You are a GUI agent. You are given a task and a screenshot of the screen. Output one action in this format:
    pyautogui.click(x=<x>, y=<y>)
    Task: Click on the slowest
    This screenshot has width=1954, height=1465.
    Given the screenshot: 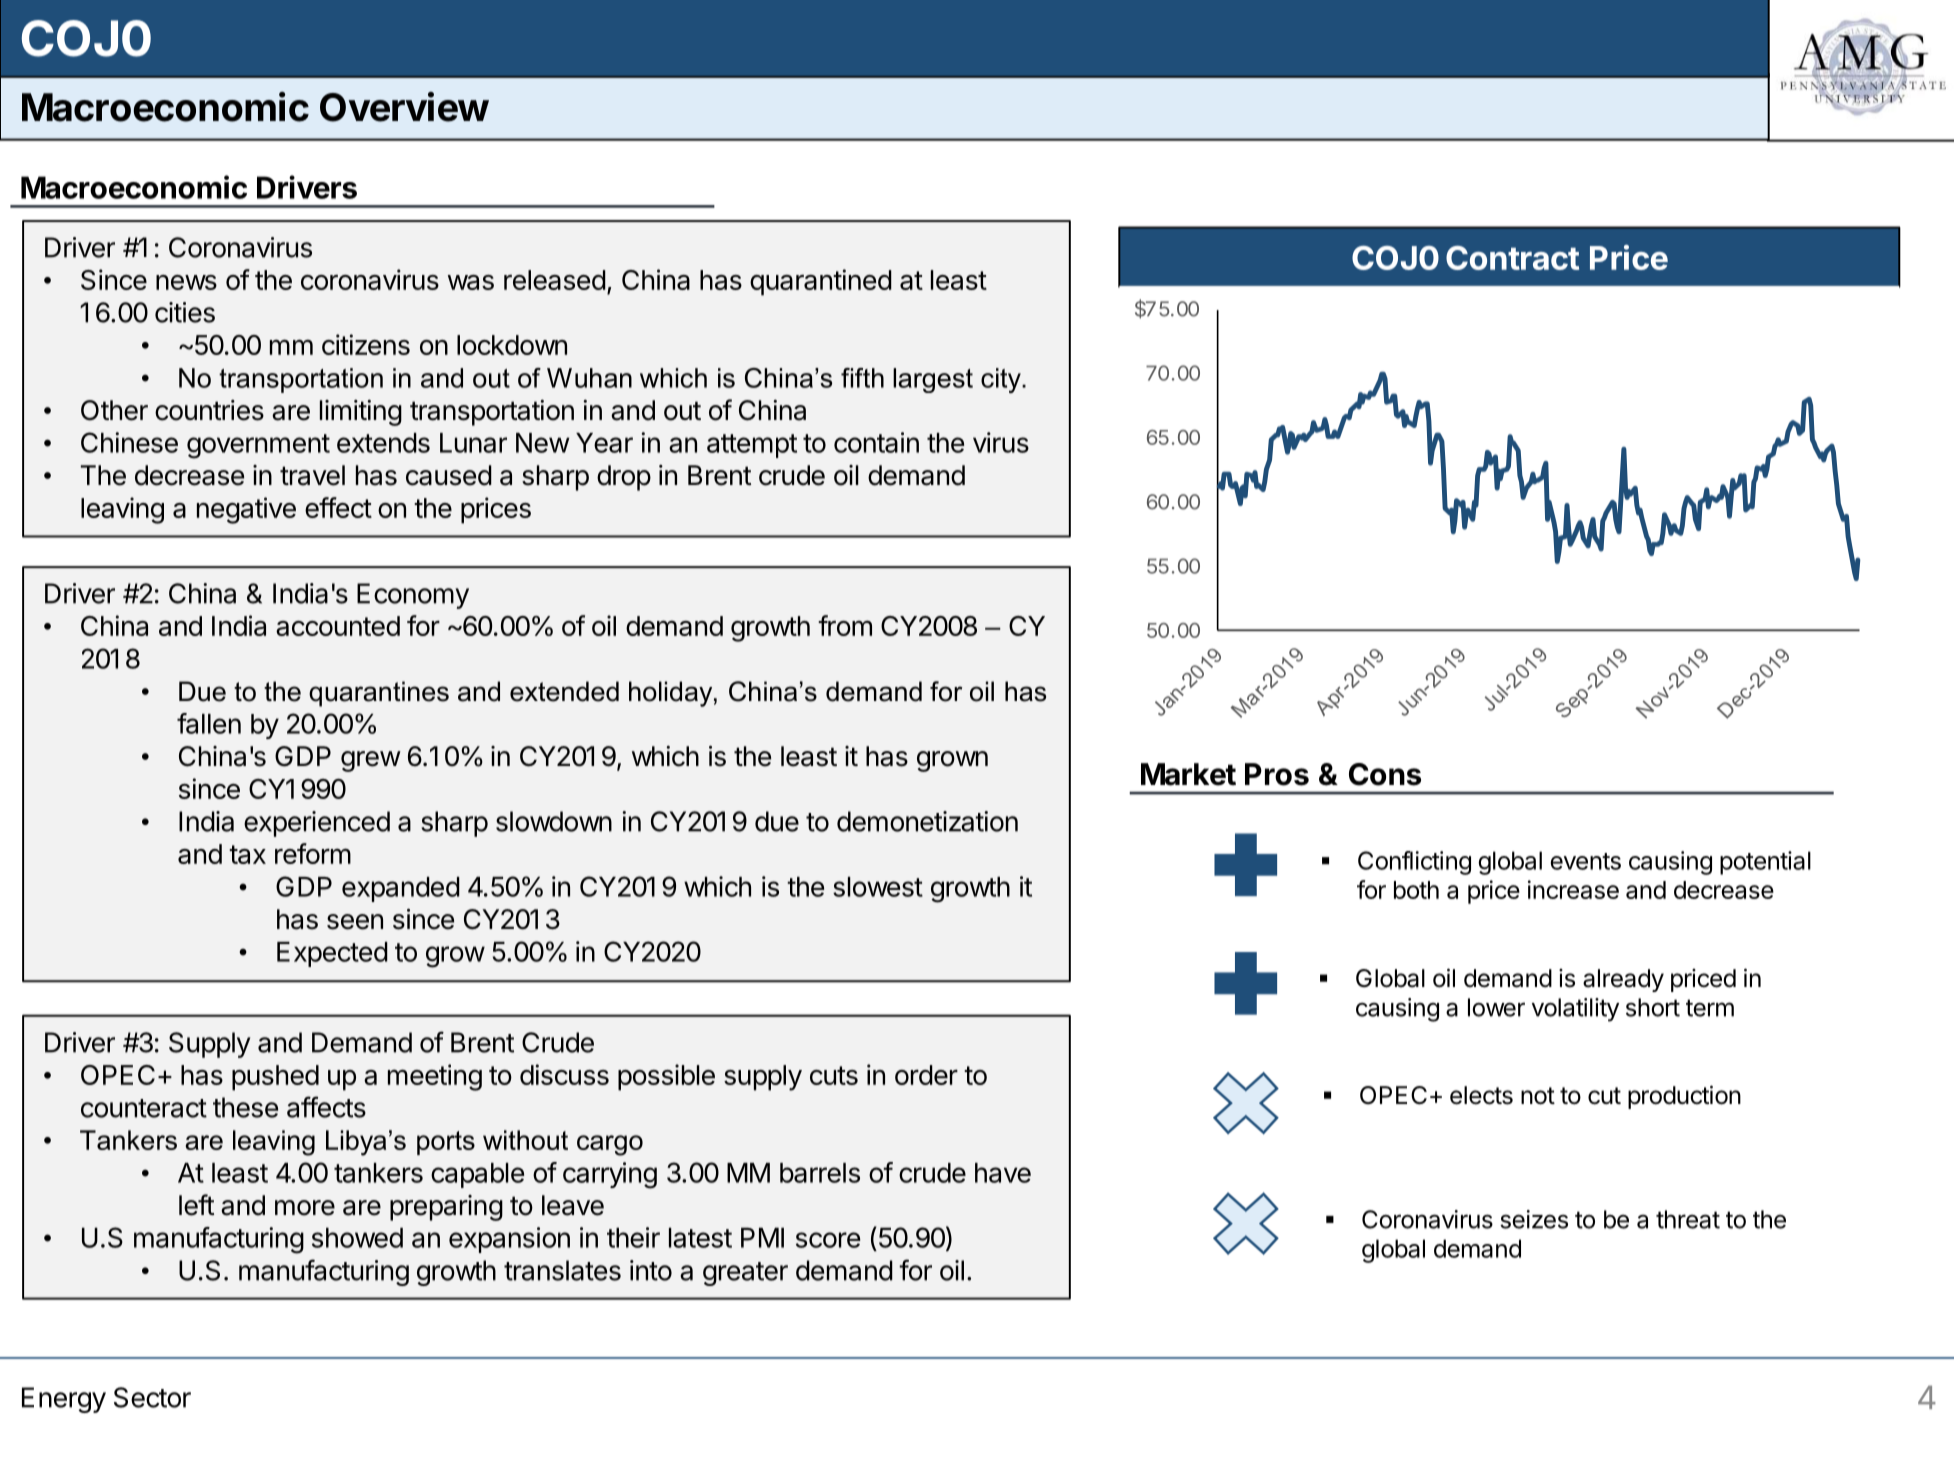 What is the action you would take?
    pyautogui.click(x=878, y=887)
